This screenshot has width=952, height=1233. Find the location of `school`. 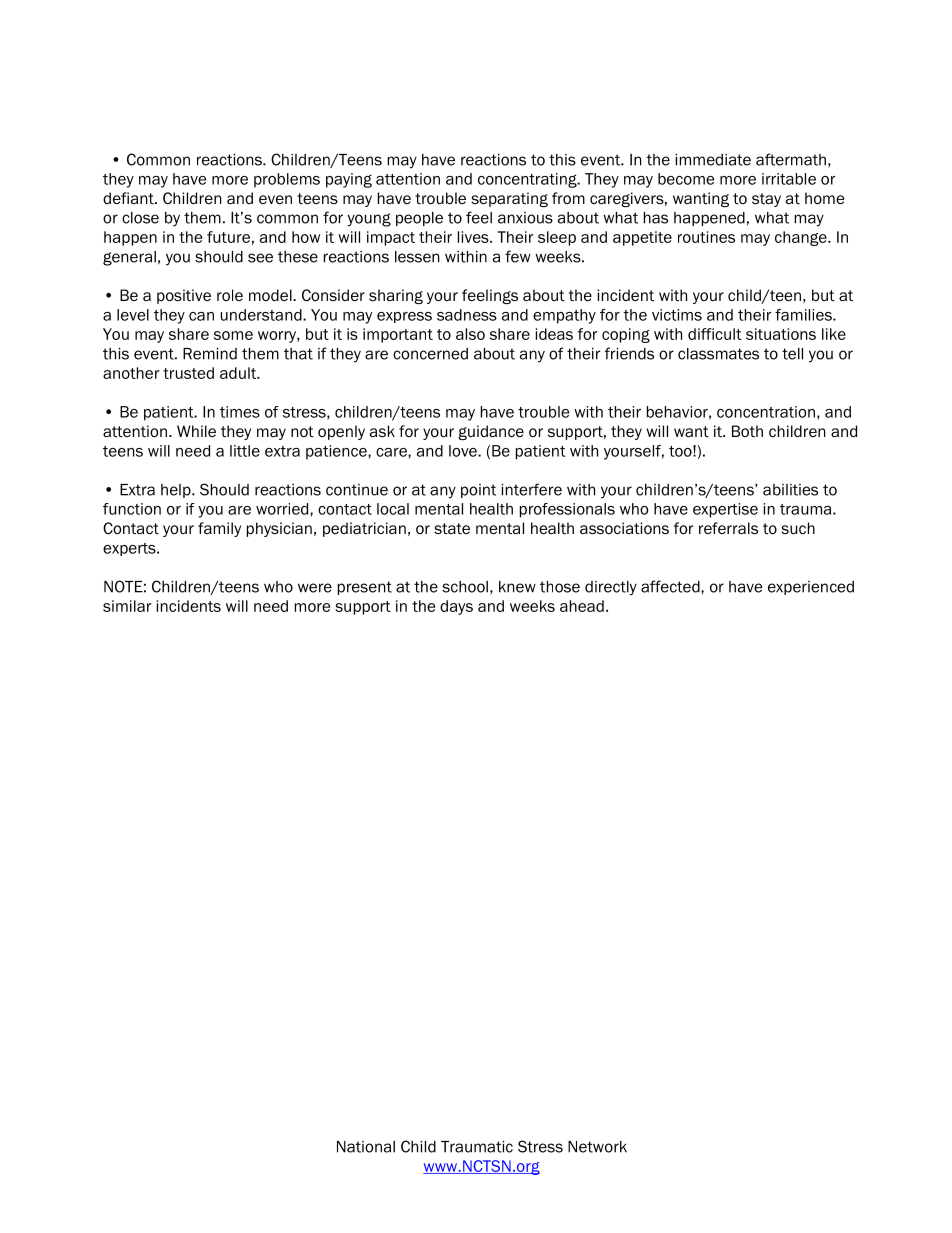

school is located at coordinates (465, 587).
